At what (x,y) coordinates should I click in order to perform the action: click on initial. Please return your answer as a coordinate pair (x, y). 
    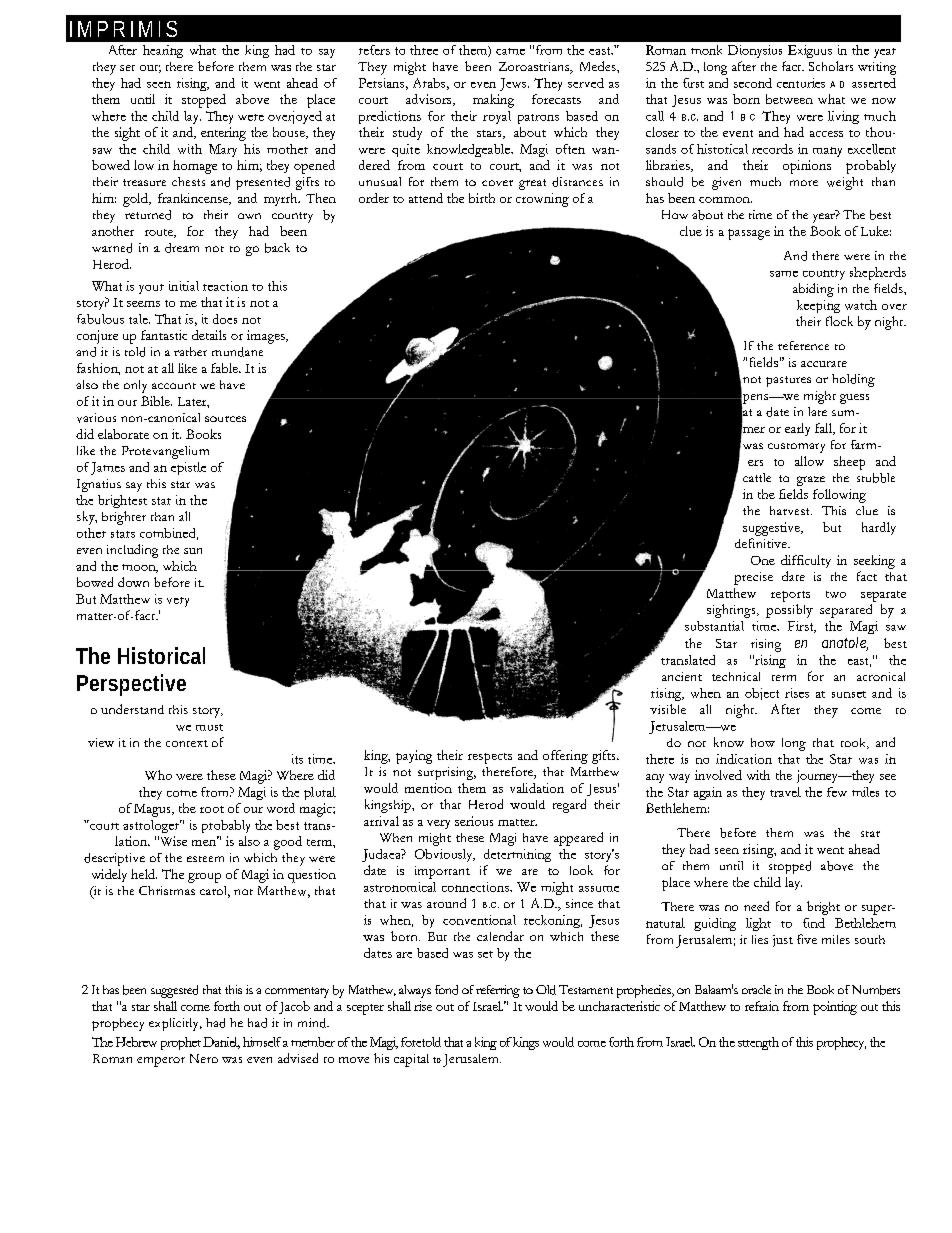
    Looking at the image, I should click on (184, 286).
